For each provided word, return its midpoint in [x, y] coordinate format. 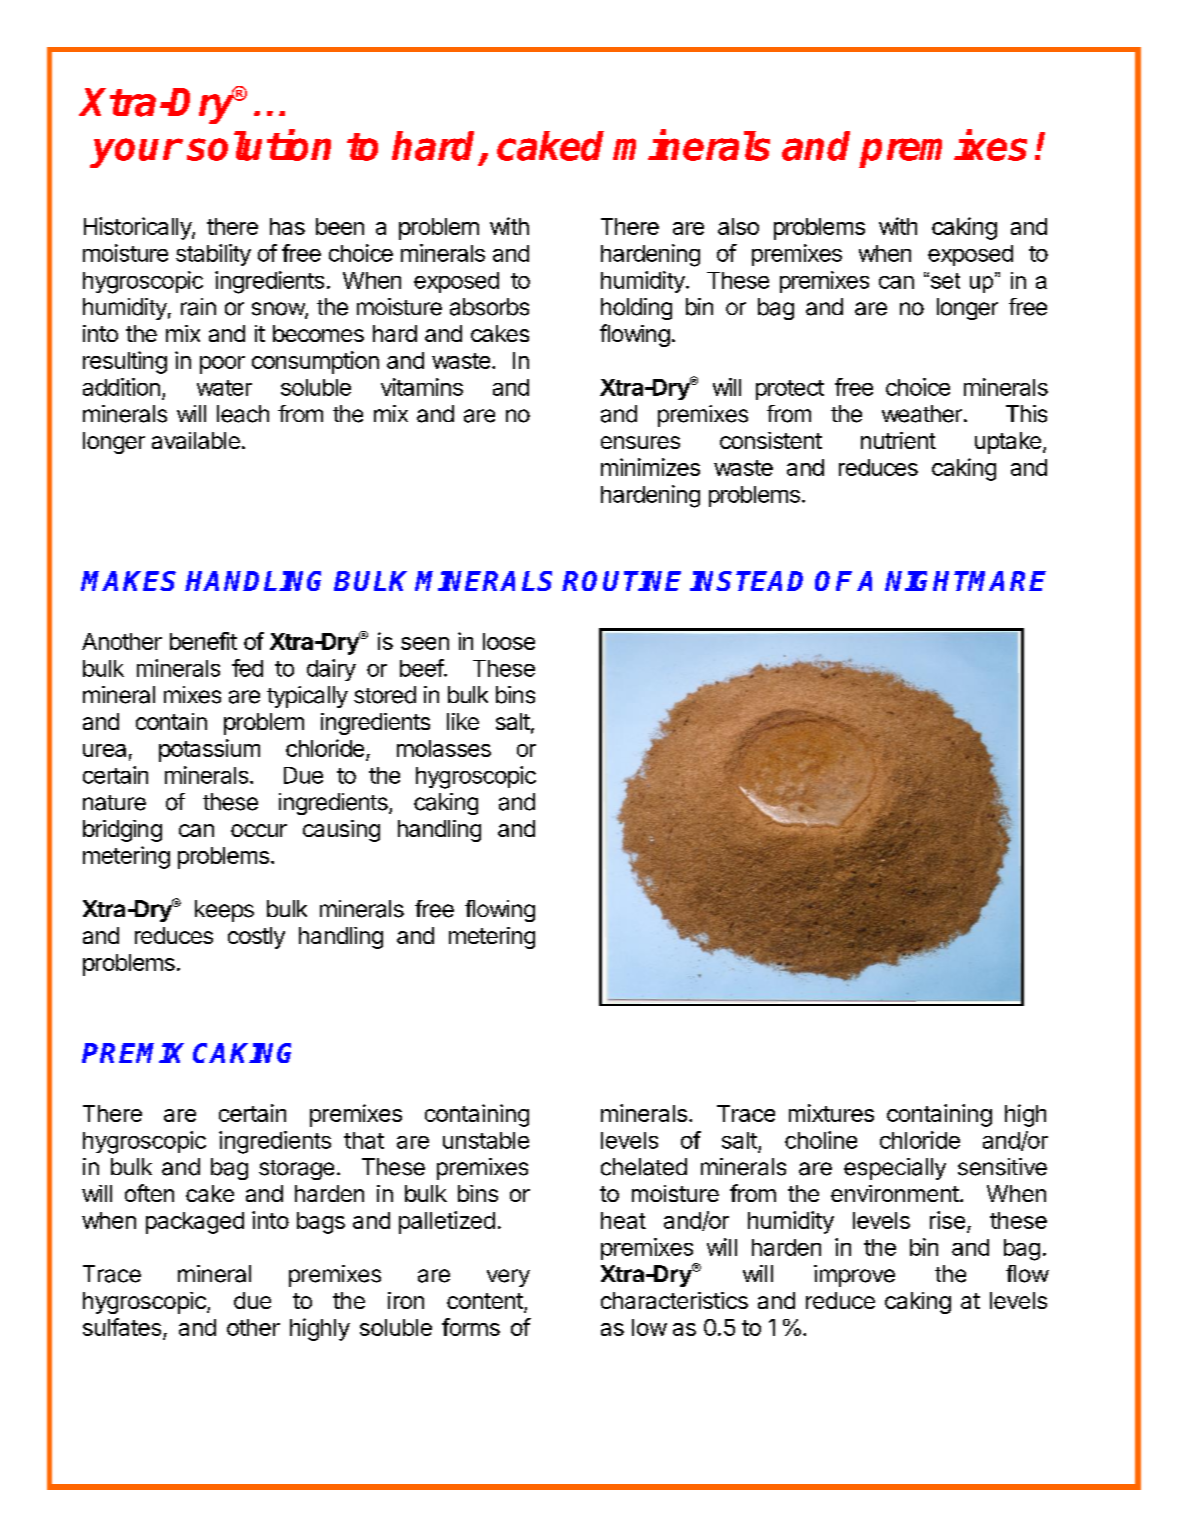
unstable [486, 1140]
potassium [209, 750]
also [738, 226]
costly [256, 938]
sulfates [123, 1328]
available [196, 440]
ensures [640, 442]
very [508, 1278]
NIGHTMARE [965, 581]
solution [259, 145]
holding [636, 309]
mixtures [831, 1113]
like [463, 721]
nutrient [898, 440]
